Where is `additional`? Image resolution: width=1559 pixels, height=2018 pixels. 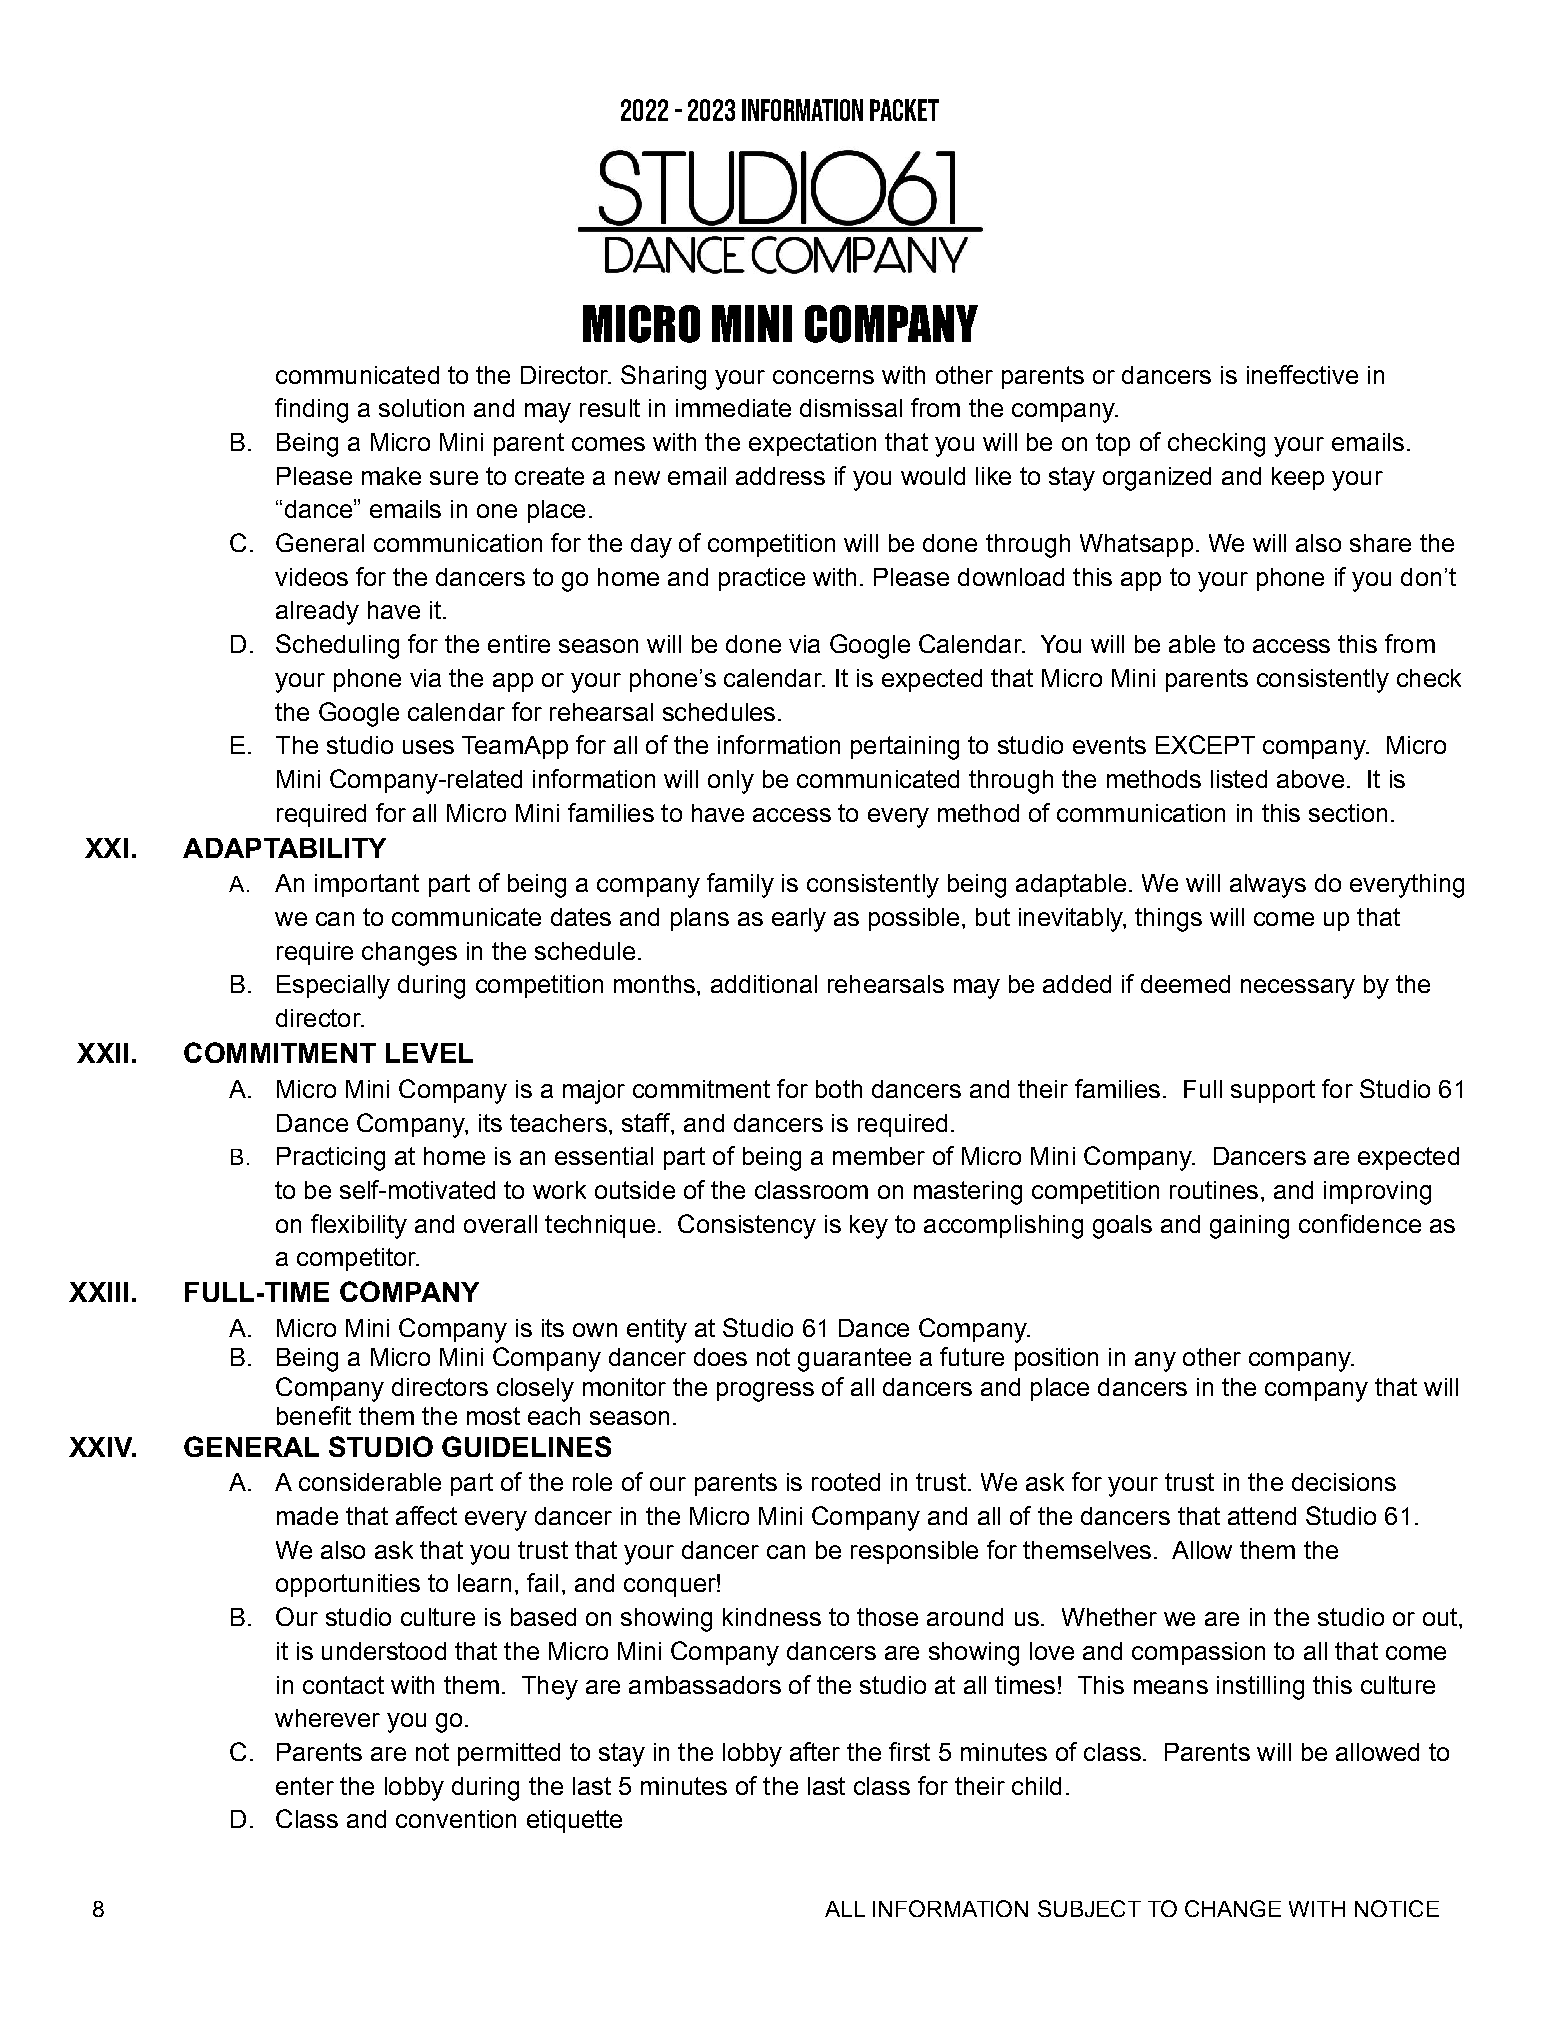
additional is located at coordinates (764, 984).
